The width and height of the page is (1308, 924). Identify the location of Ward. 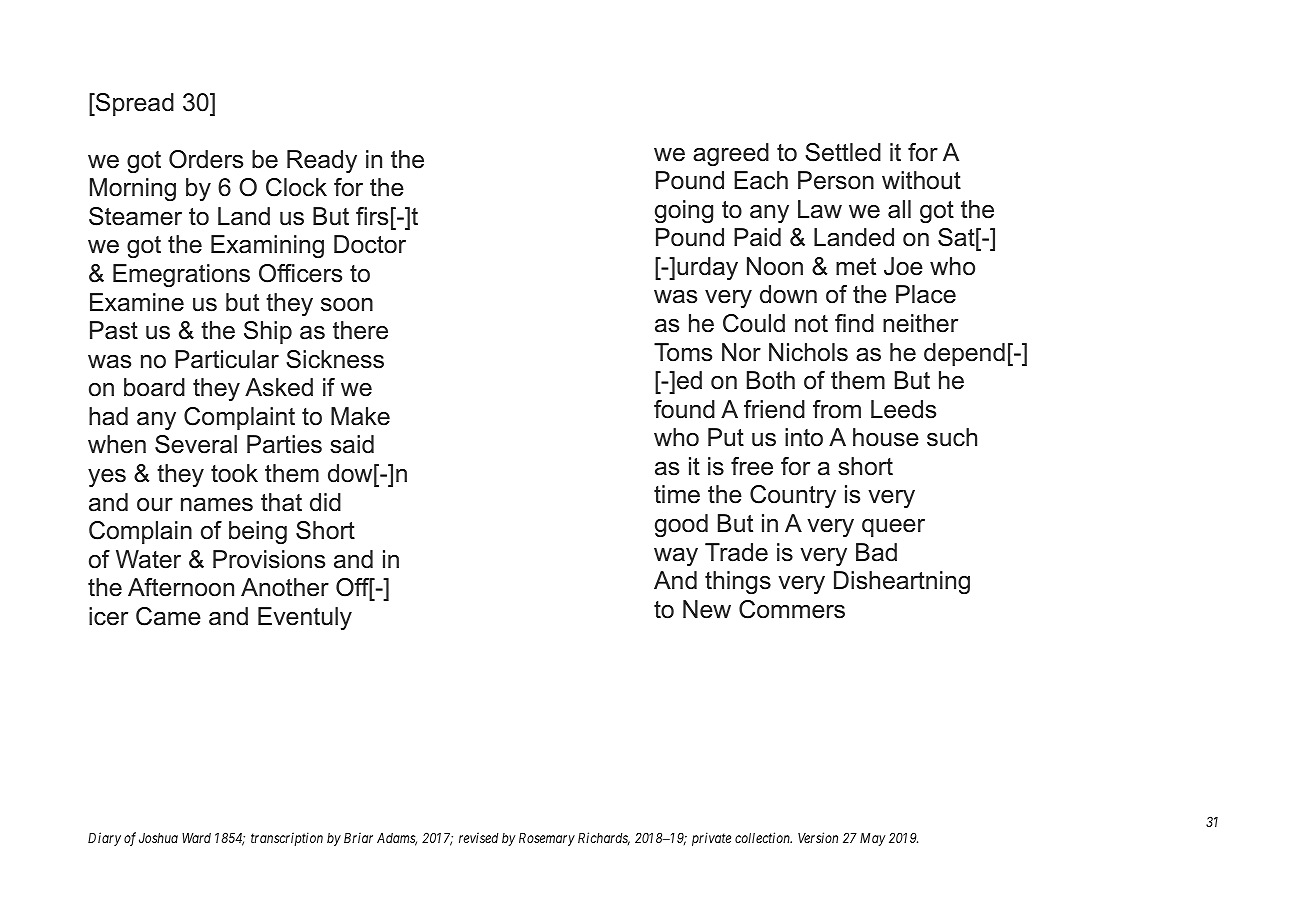
(196, 838).
